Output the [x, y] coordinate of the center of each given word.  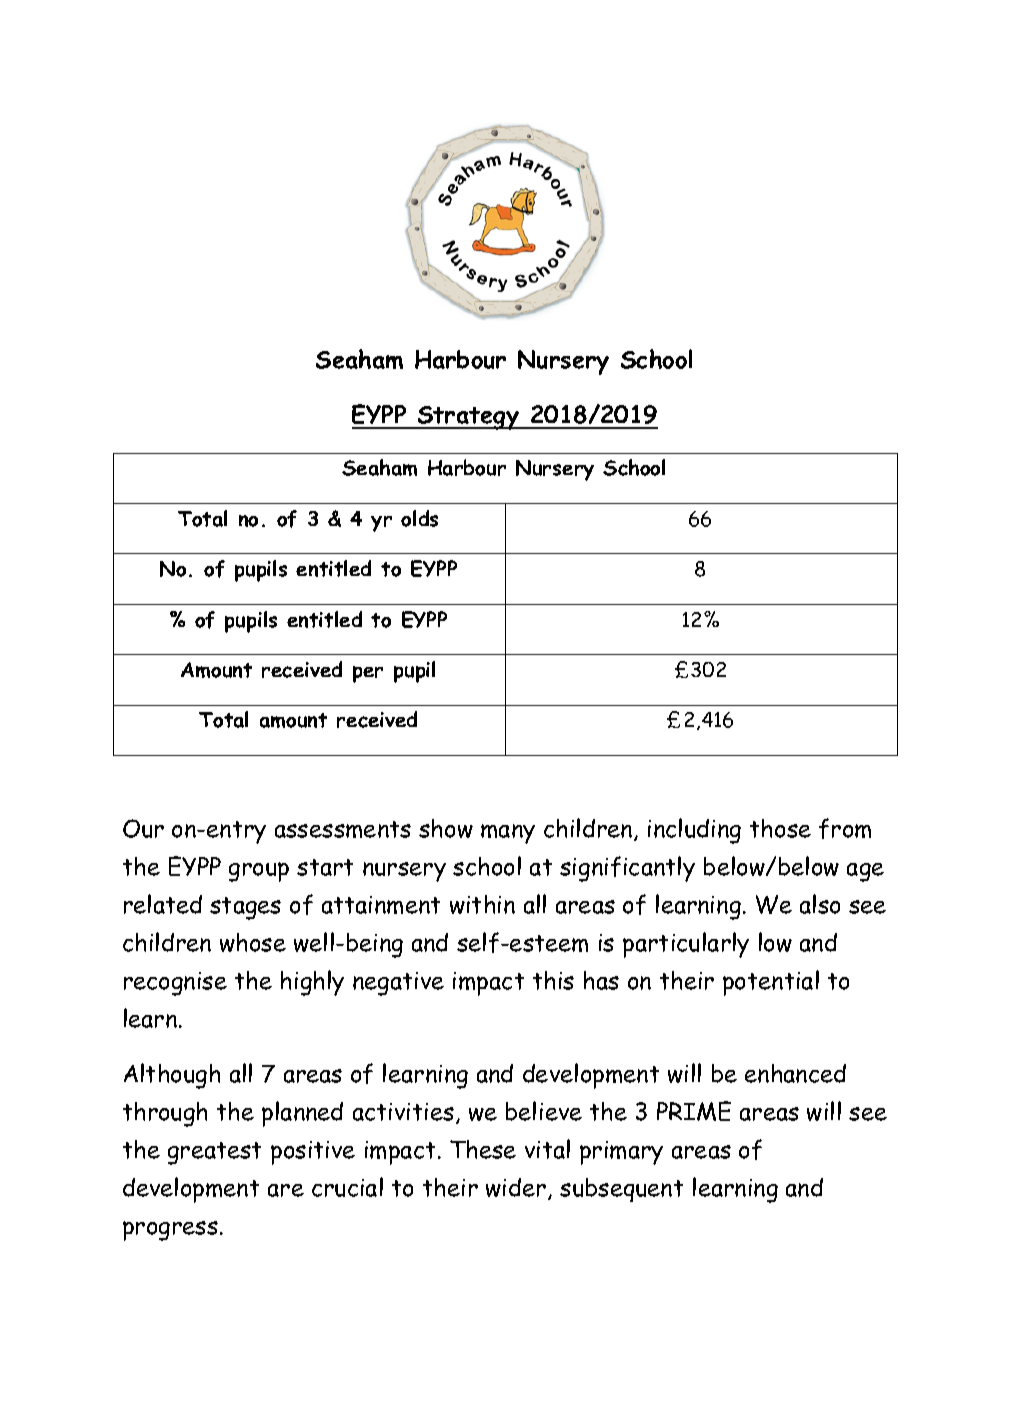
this [553, 980]
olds [419, 518]
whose [253, 942]
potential [771, 983]
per [368, 674]
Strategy [468, 418]
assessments [343, 829]
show [446, 828]
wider [517, 1189]
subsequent [621, 1190]
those [780, 828]
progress [170, 1231]
